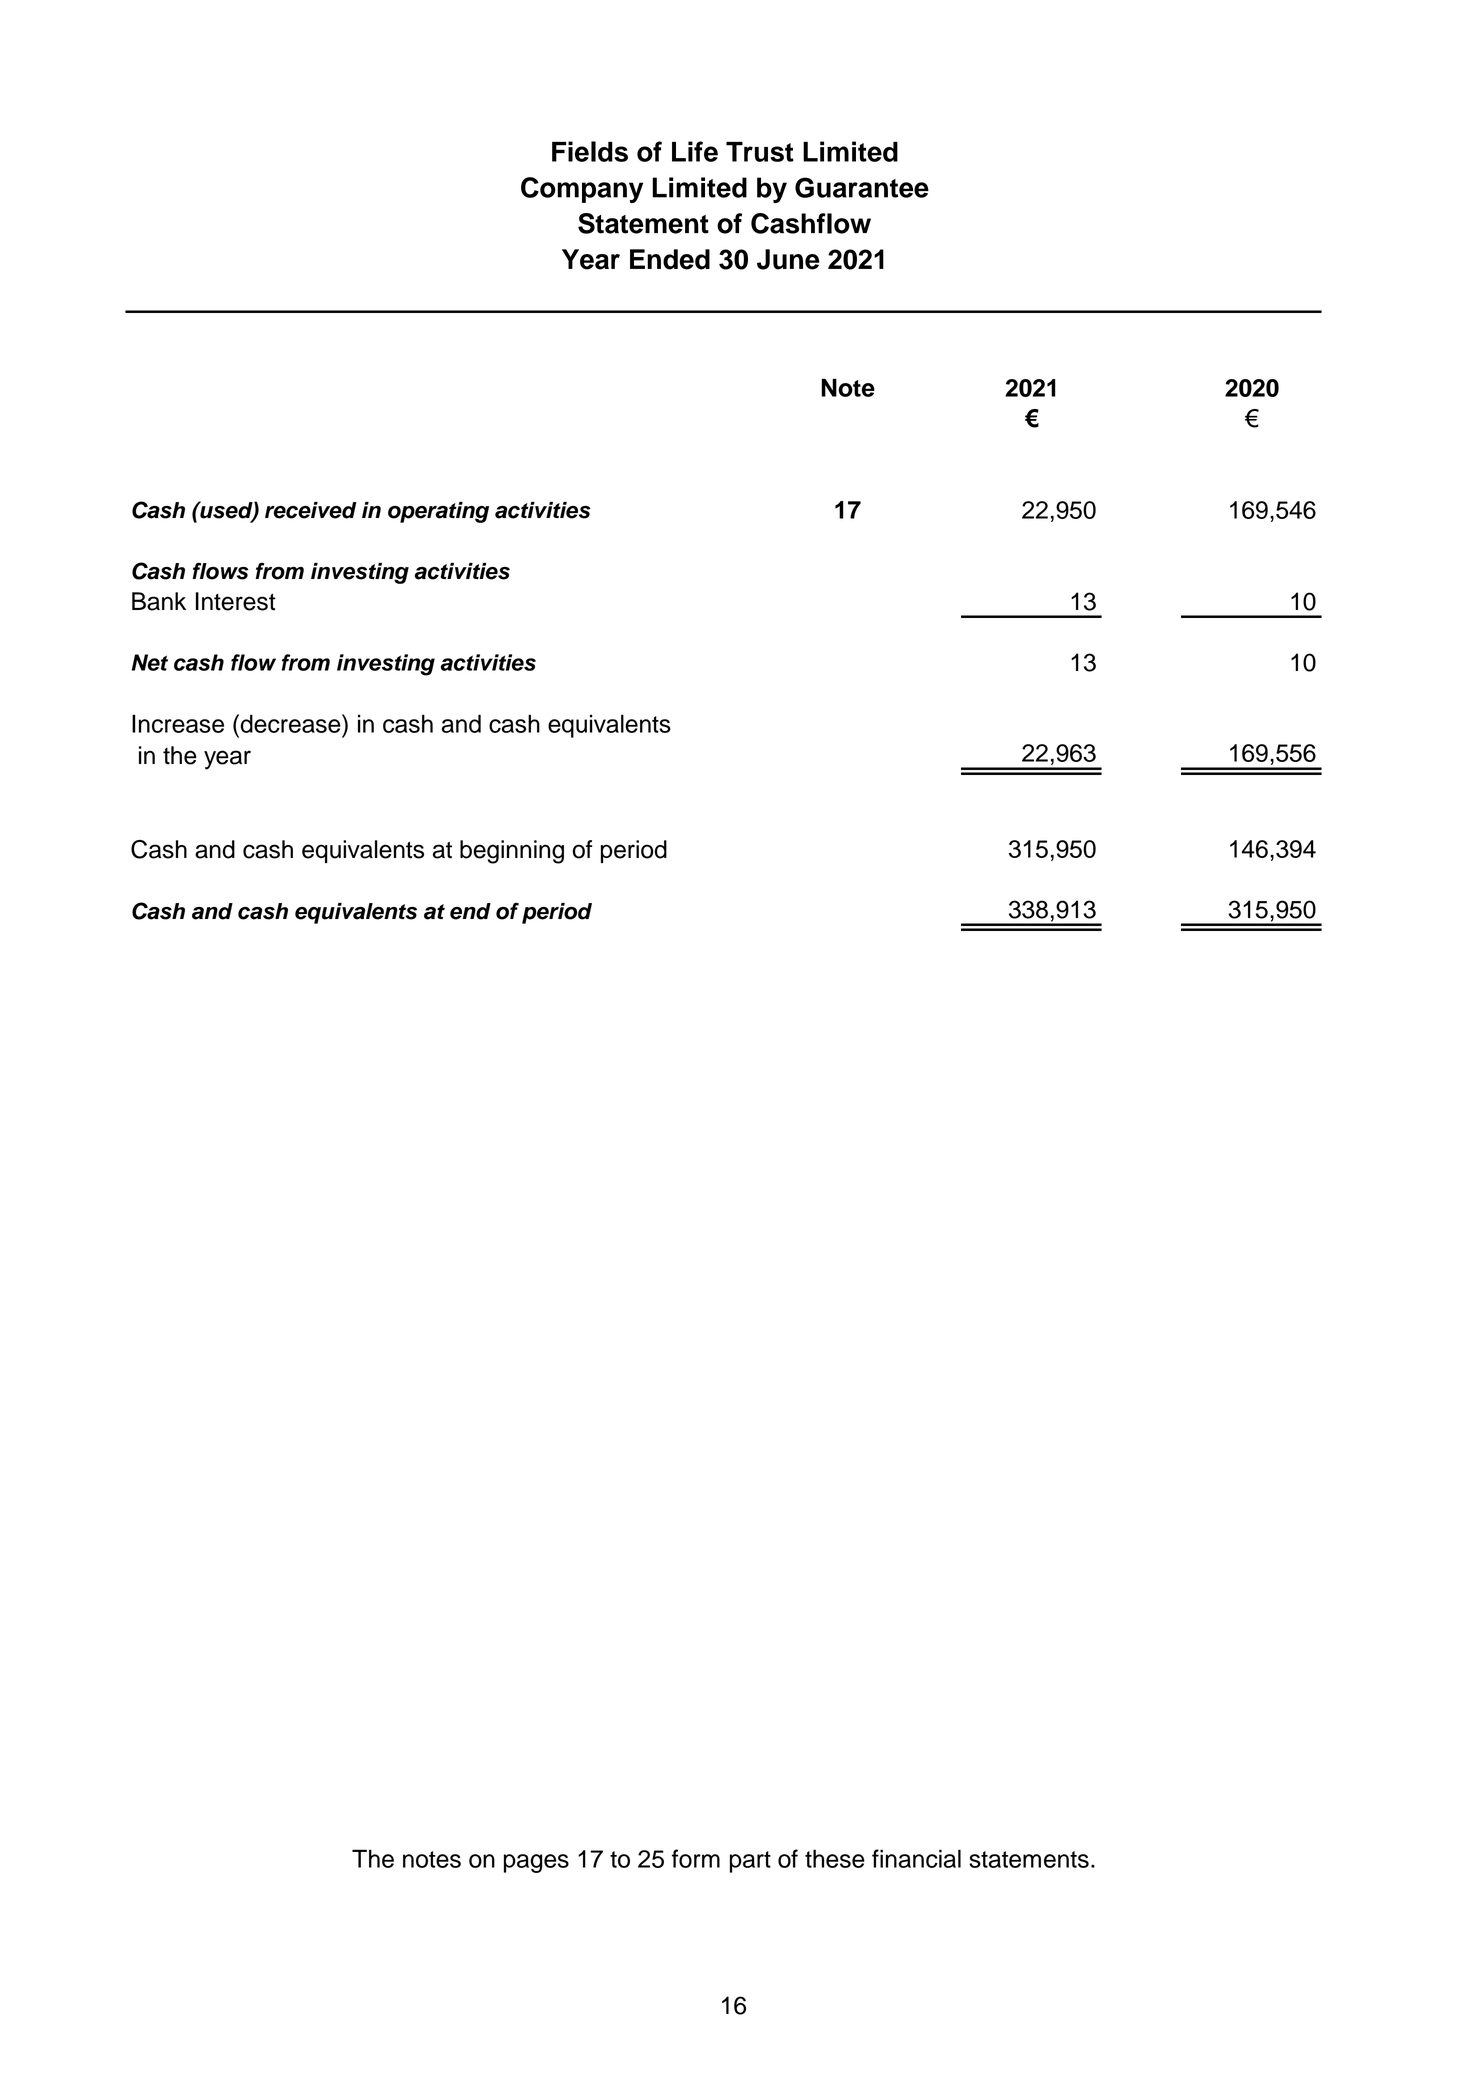 This document has height=2077, width=1469. What do you see at coordinates (536, 1863) in the document?
I see `pages` at bounding box center [536, 1863].
